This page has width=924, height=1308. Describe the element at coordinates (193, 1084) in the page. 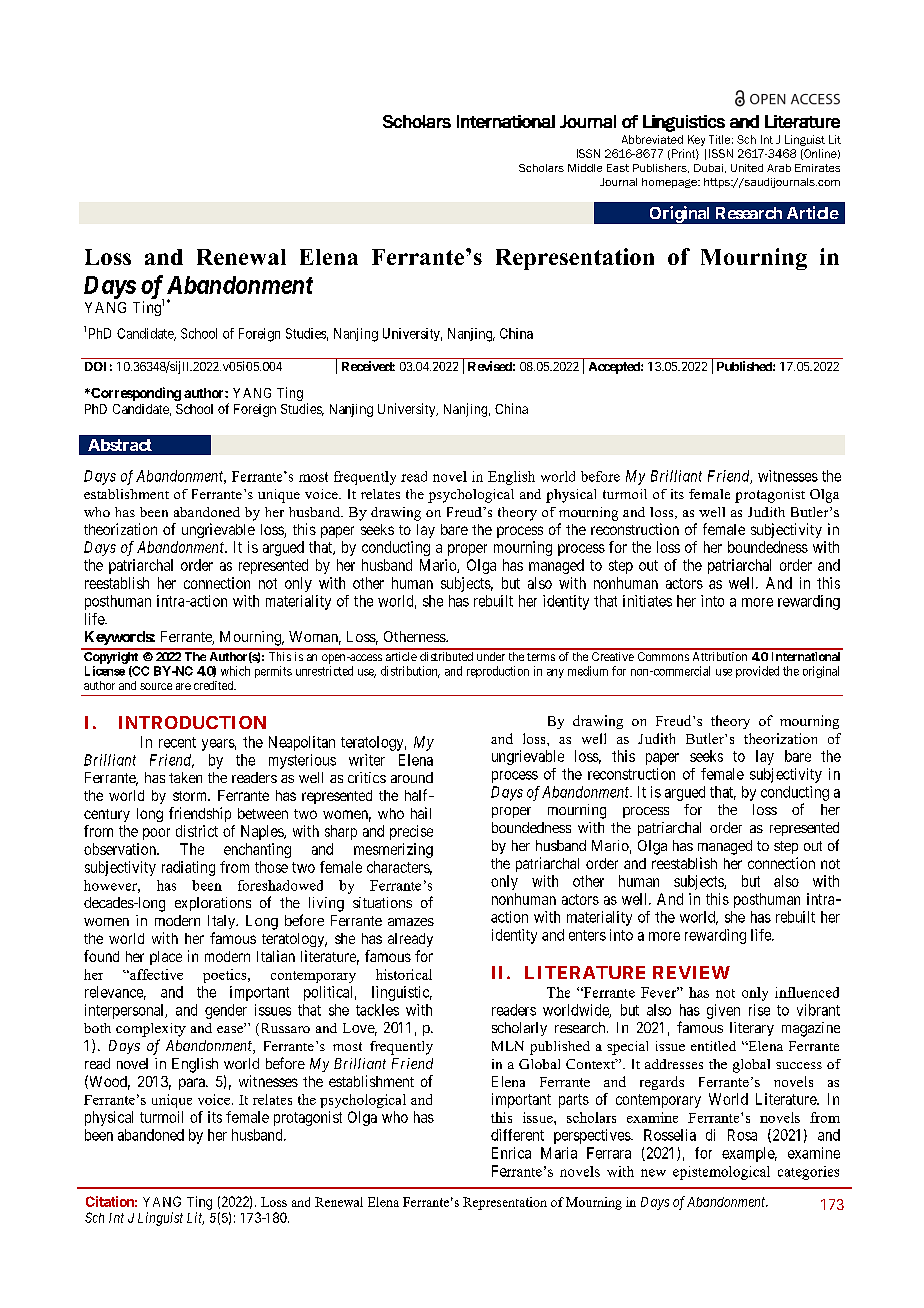

I see `para` at that location.
